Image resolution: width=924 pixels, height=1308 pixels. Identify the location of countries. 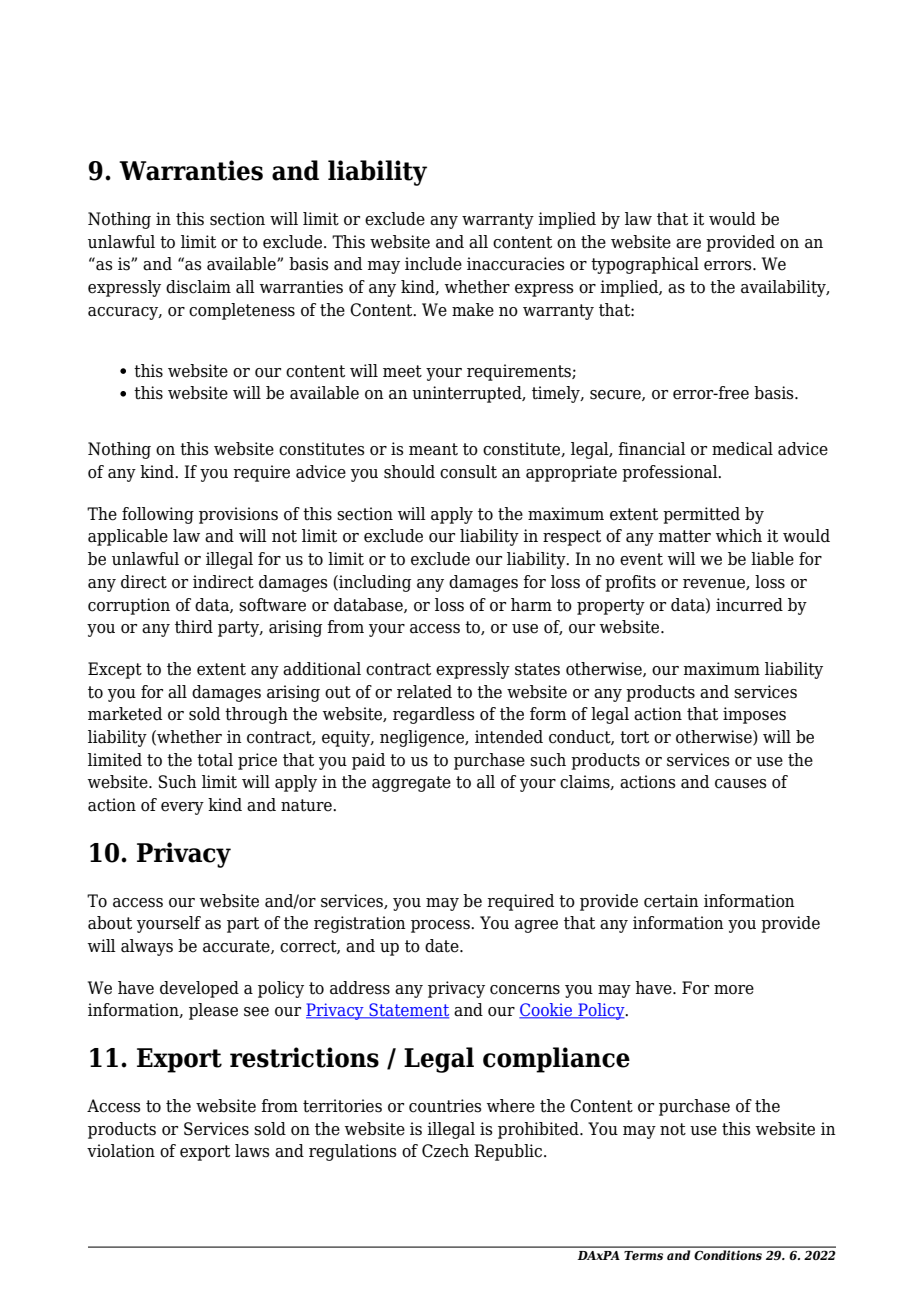
(445, 1106).
